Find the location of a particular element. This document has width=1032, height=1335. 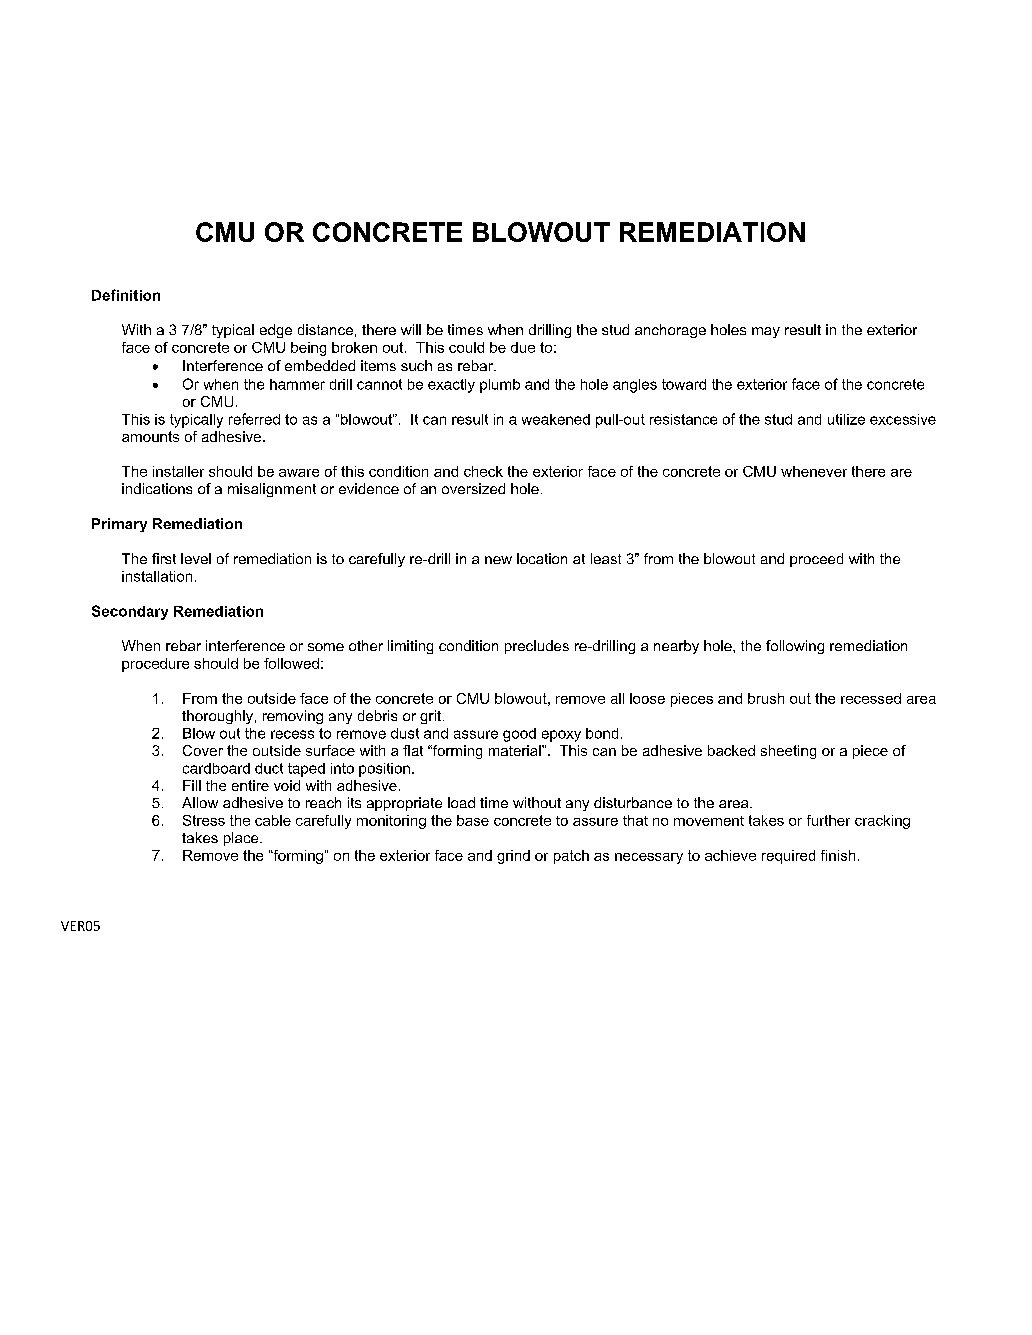

level is located at coordinates (196, 558).
